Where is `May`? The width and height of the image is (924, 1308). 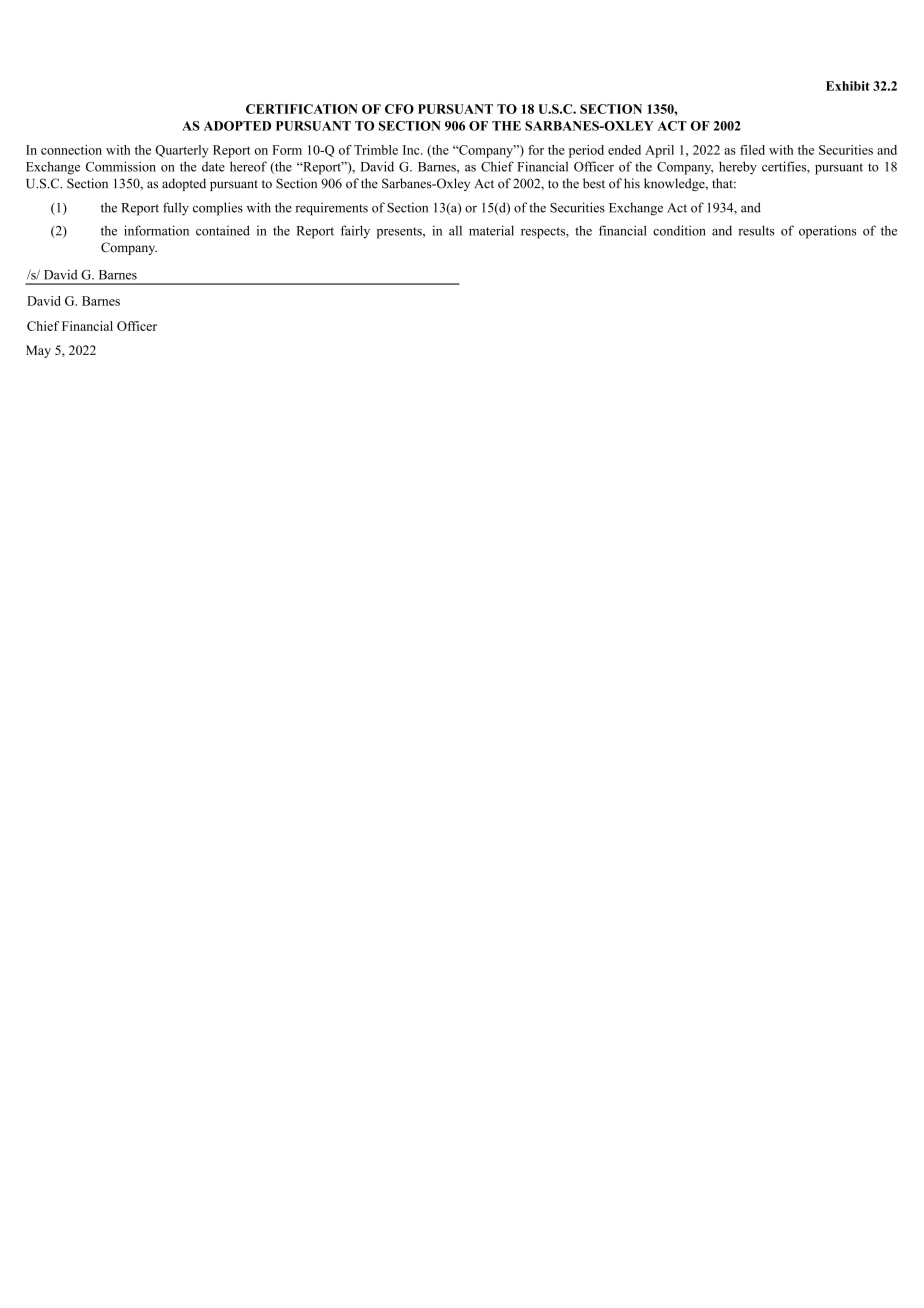
May is located at coordinates (38, 351).
